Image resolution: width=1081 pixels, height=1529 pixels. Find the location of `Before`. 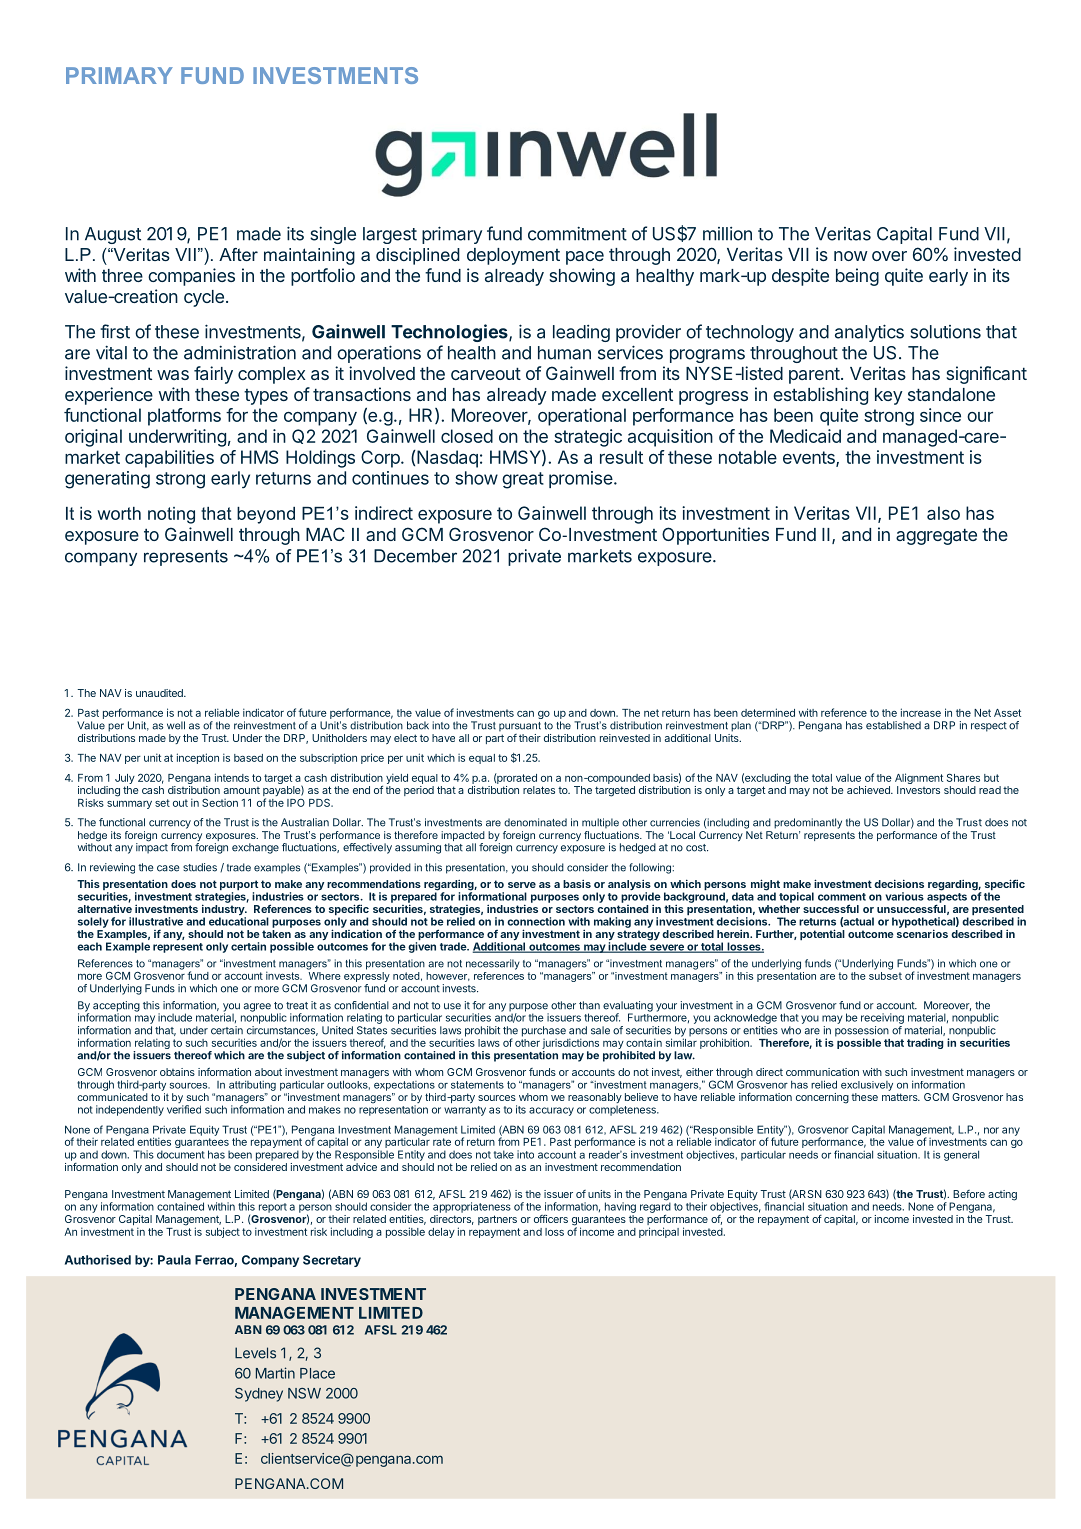

Before is located at coordinates (969, 1194).
